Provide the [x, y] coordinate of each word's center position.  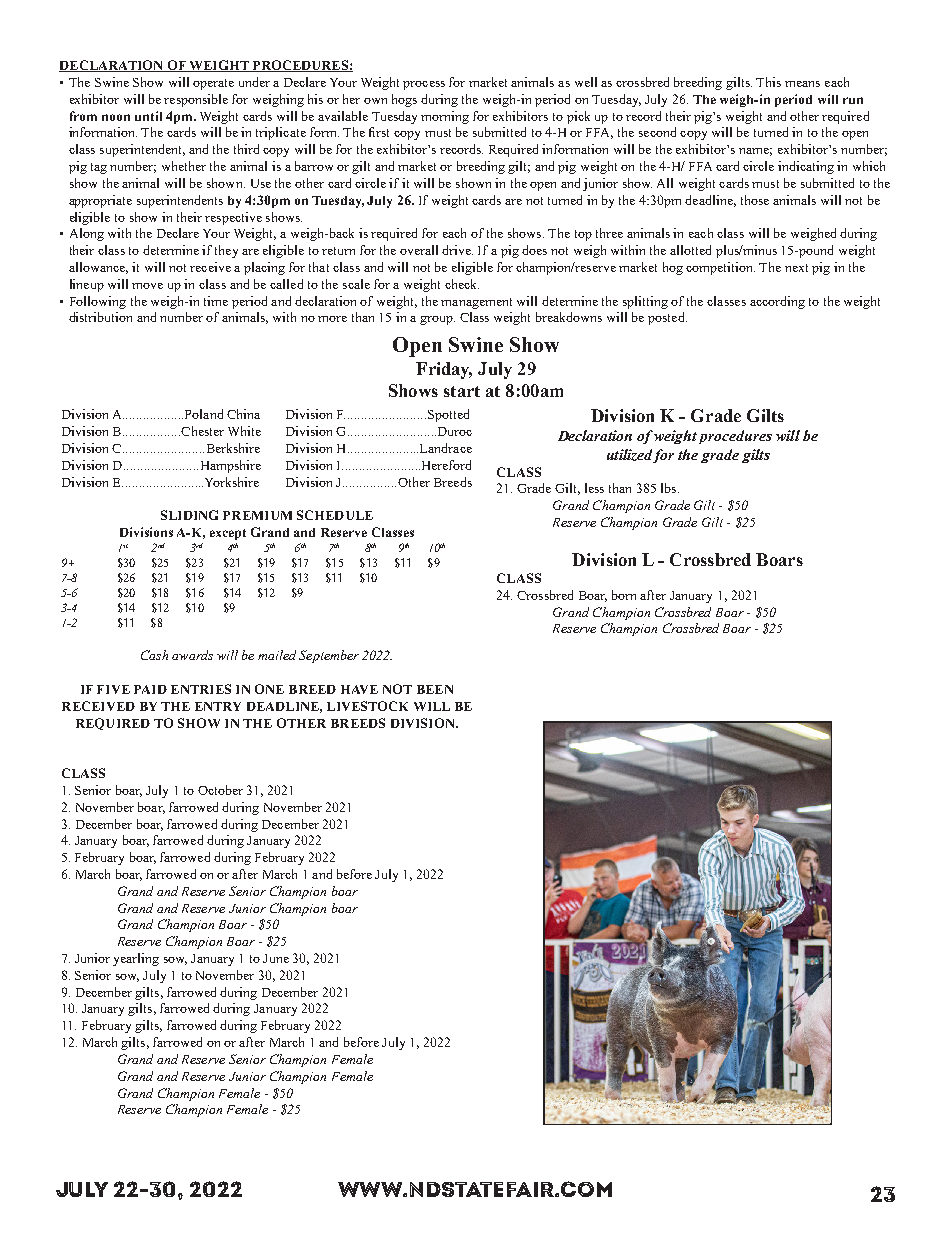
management [476, 303]
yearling [136, 959]
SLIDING [189, 515]
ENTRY [218, 706]
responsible [196, 100]
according [777, 302]
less [594, 488]
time [216, 301]
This [768, 82]
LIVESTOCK [367, 706]
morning [445, 117]
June [276, 958]
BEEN [435, 689]
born [624, 595]
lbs [670, 488]
